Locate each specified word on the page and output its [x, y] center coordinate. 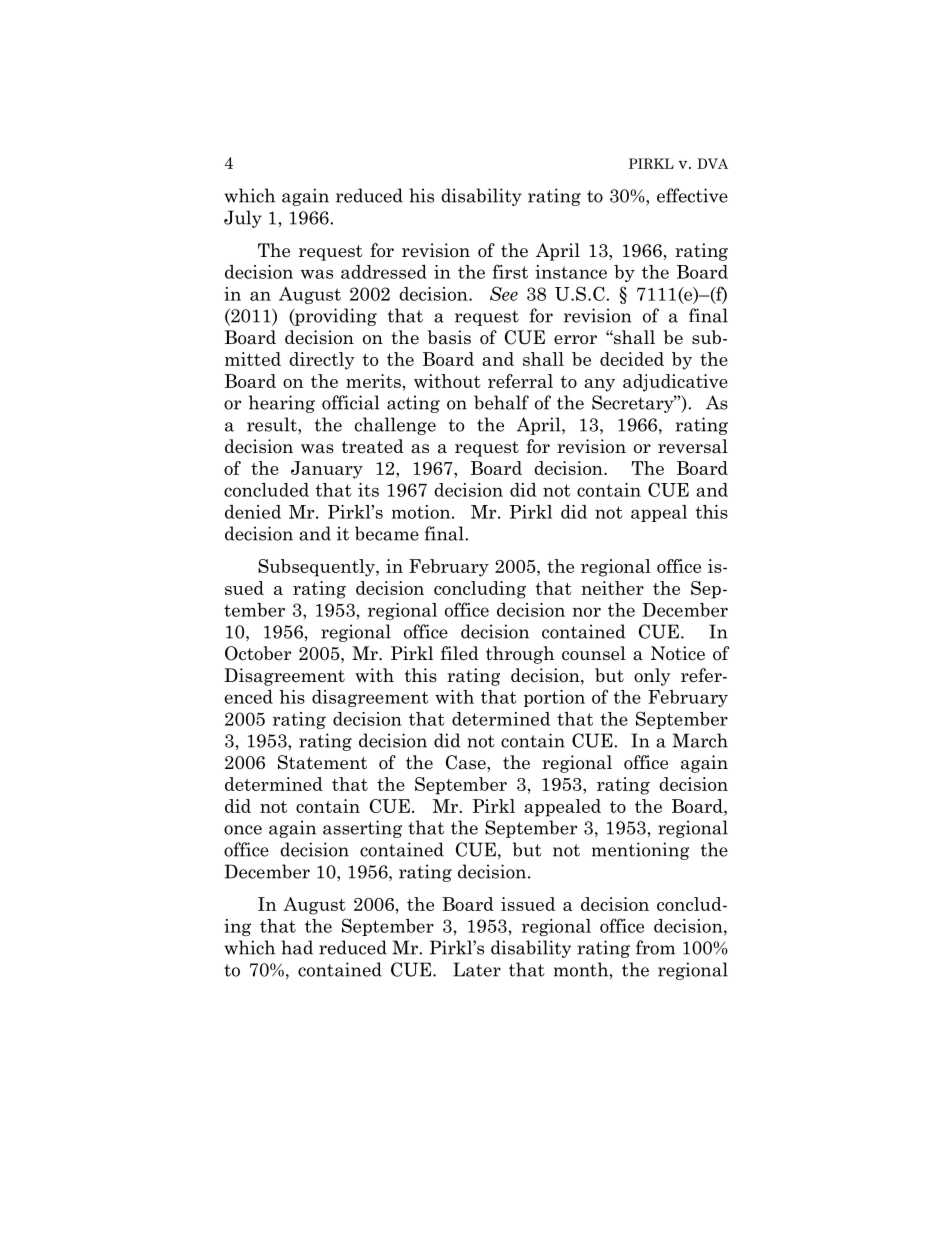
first [510, 271]
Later [477, 969]
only [652, 677]
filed [460, 653]
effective [692, 195]
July [243, 219]
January [327, 470]
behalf [501, 402]
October [258, 653]
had [297, 947]
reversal [693, 446]
